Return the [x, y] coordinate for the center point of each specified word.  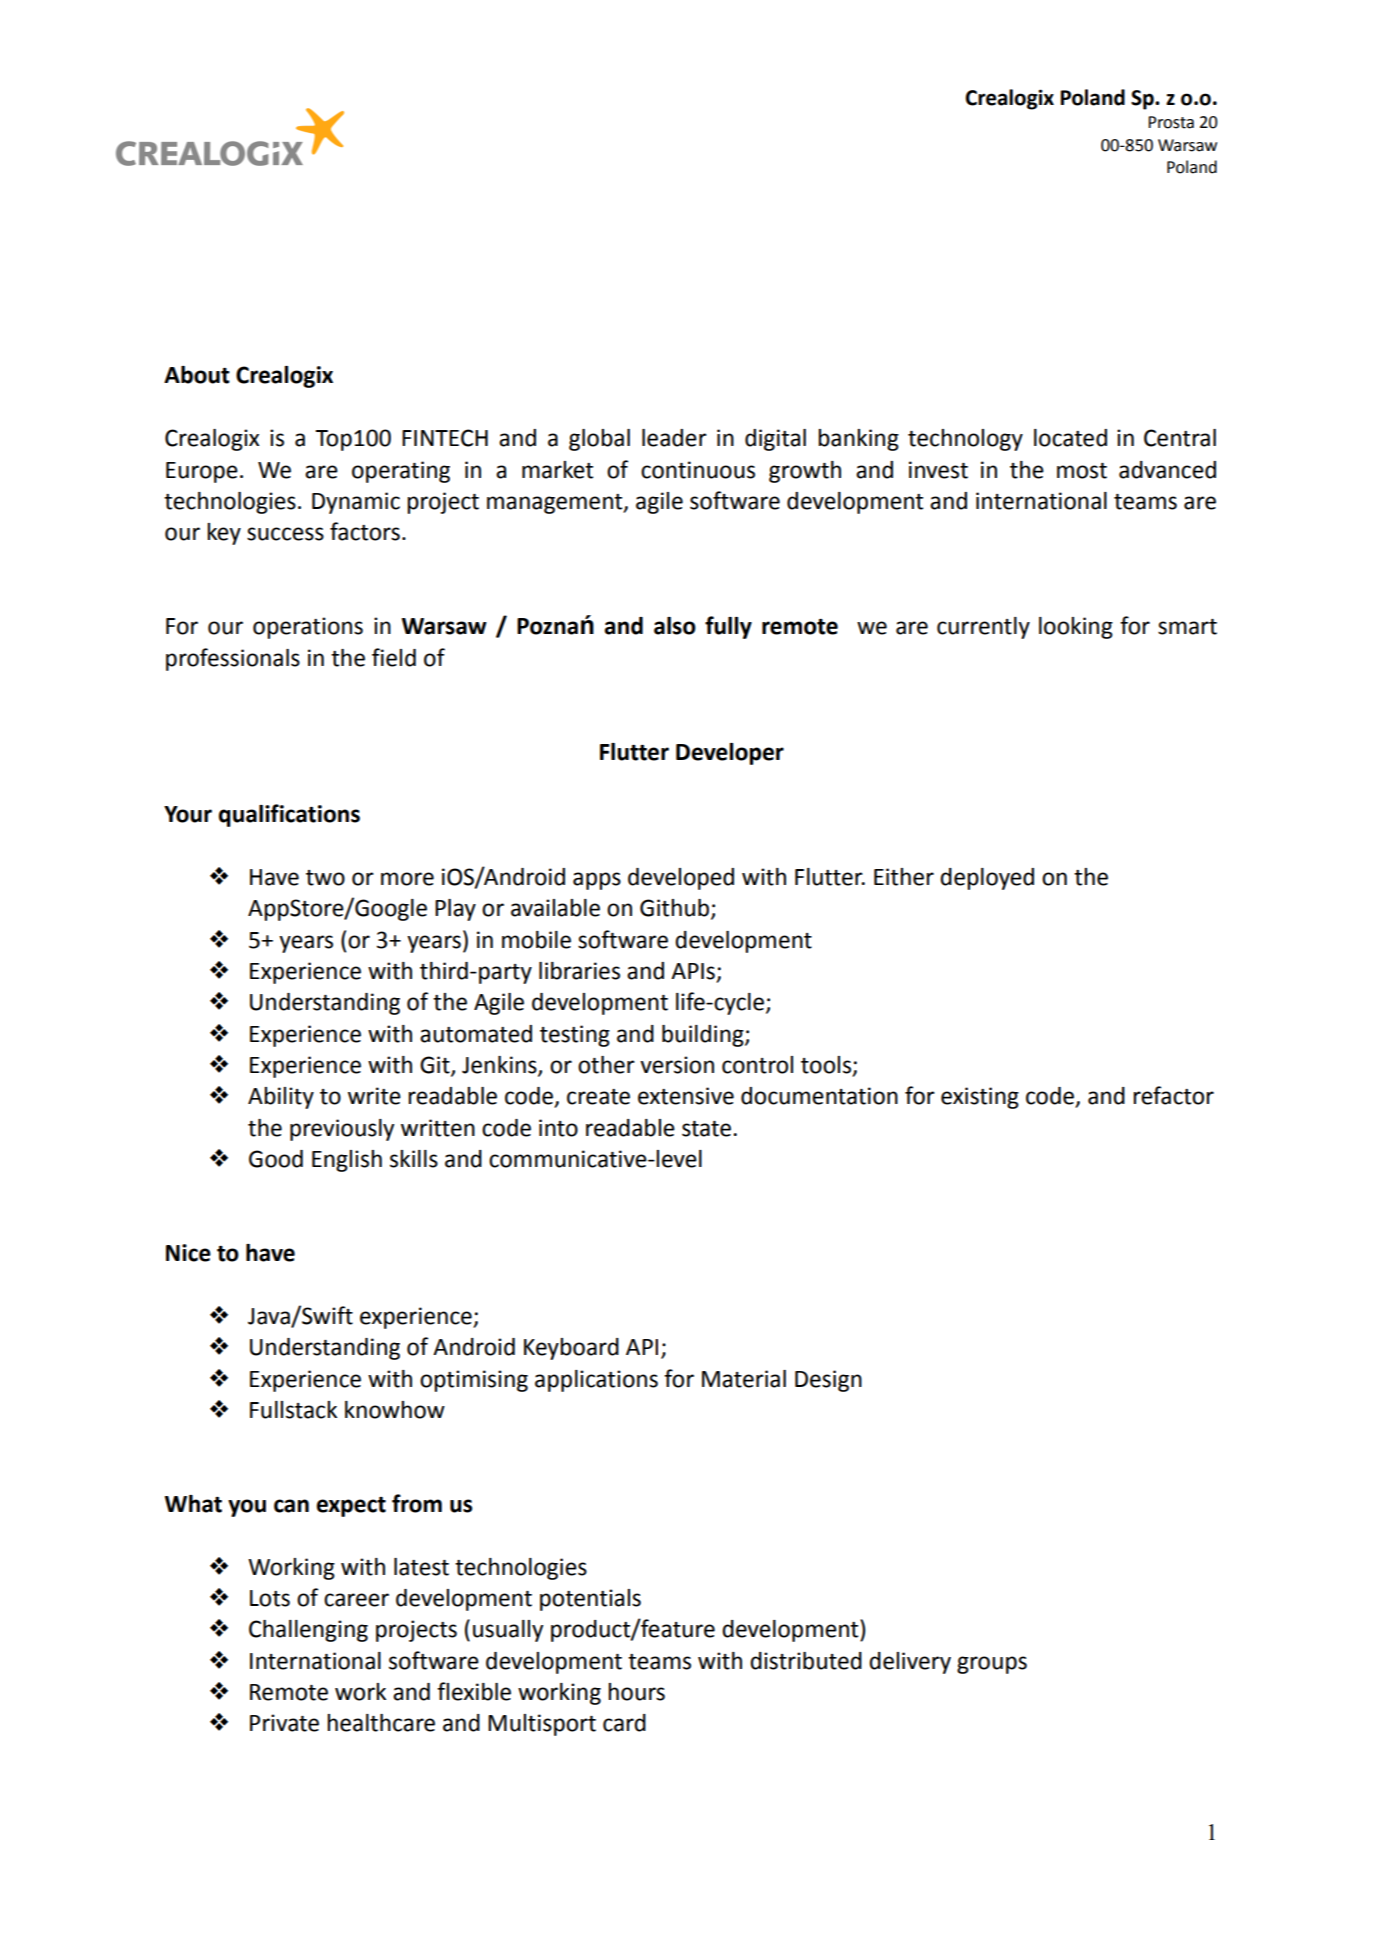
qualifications [289, 815]
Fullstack [293, 1410]
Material [744, 1379]
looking [1076, 628]
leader [674, 438]
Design [828, 1381]
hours [636, 1692]
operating [401, 472]
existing [980, 1098]
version [677, 1065]
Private [284, 1723]
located [1070, 438]
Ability [281, 1098]
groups [992, 1665]
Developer [730, 754]
